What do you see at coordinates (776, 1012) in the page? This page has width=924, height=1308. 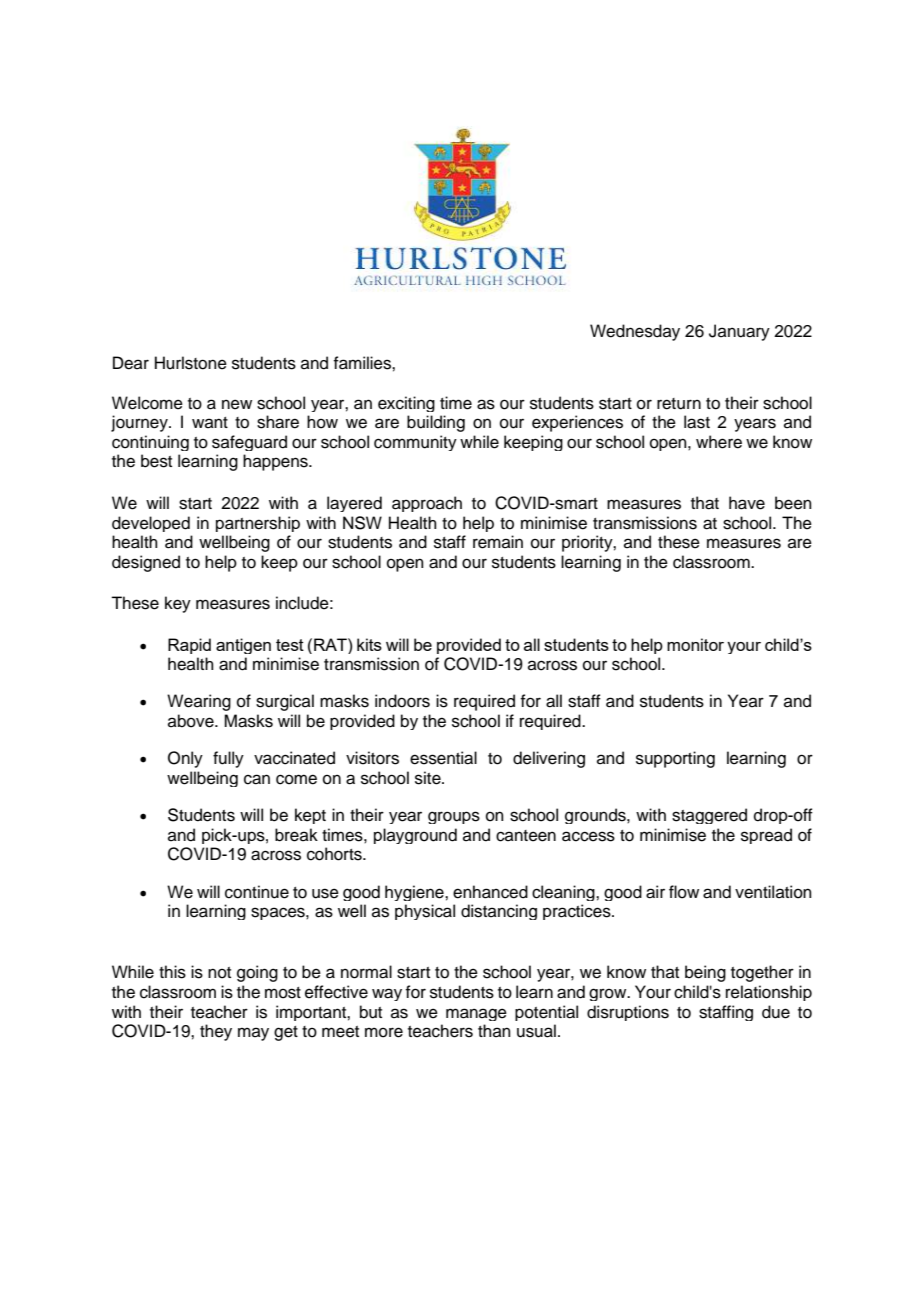 I see `due` at bounding box center [776, 1012].
